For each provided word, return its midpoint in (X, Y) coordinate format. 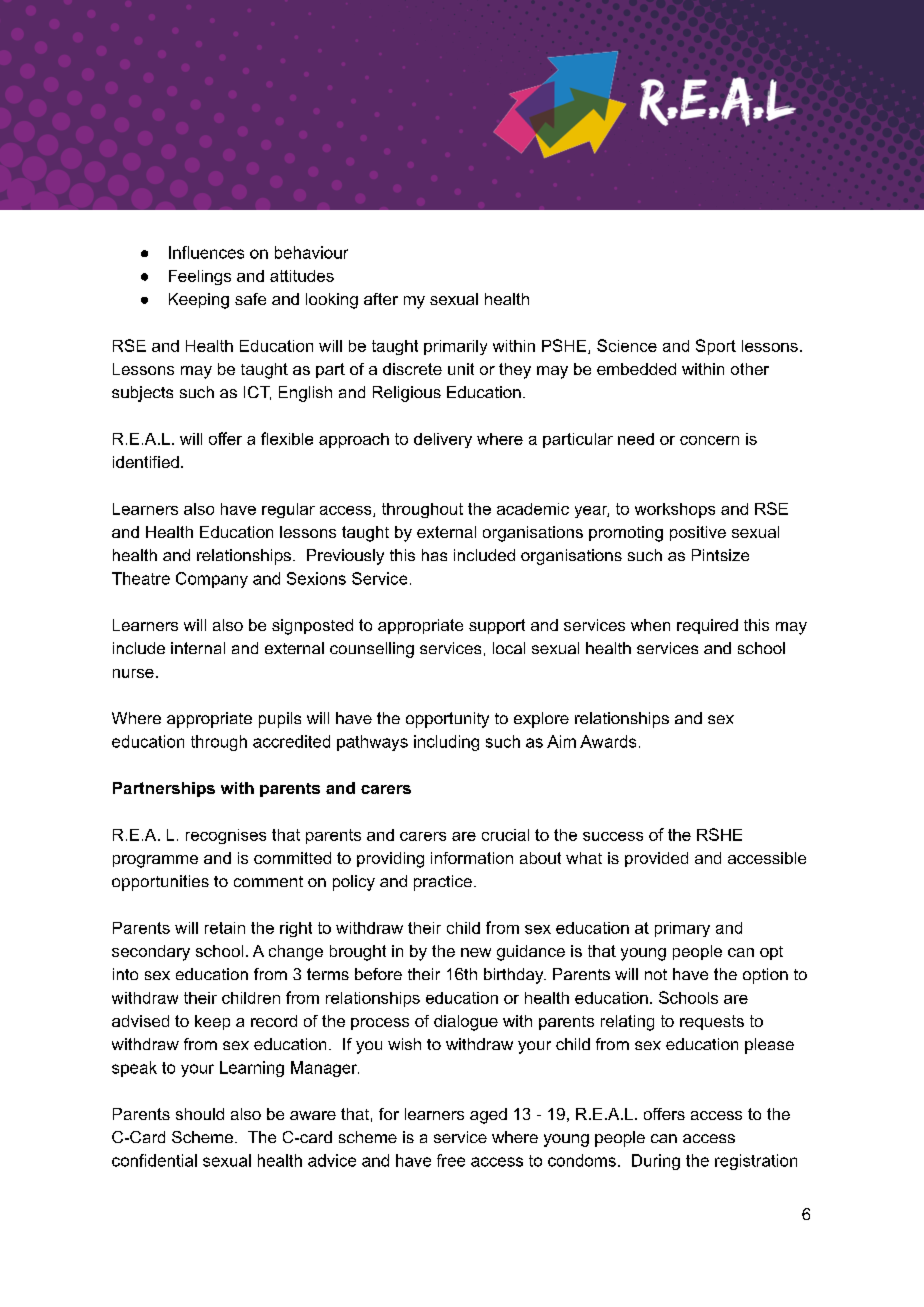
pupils (280, 720)
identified (146, 462)
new (476, 952)
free (451, 1160)
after (381, 299)
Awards (608, 741)
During (656, 1162)
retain (225, 928)
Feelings (200, 277)
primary (682, 929)
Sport (716, 347)
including (446, 743)
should (200, 1114)
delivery (443, 440)
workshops (675, 510)
